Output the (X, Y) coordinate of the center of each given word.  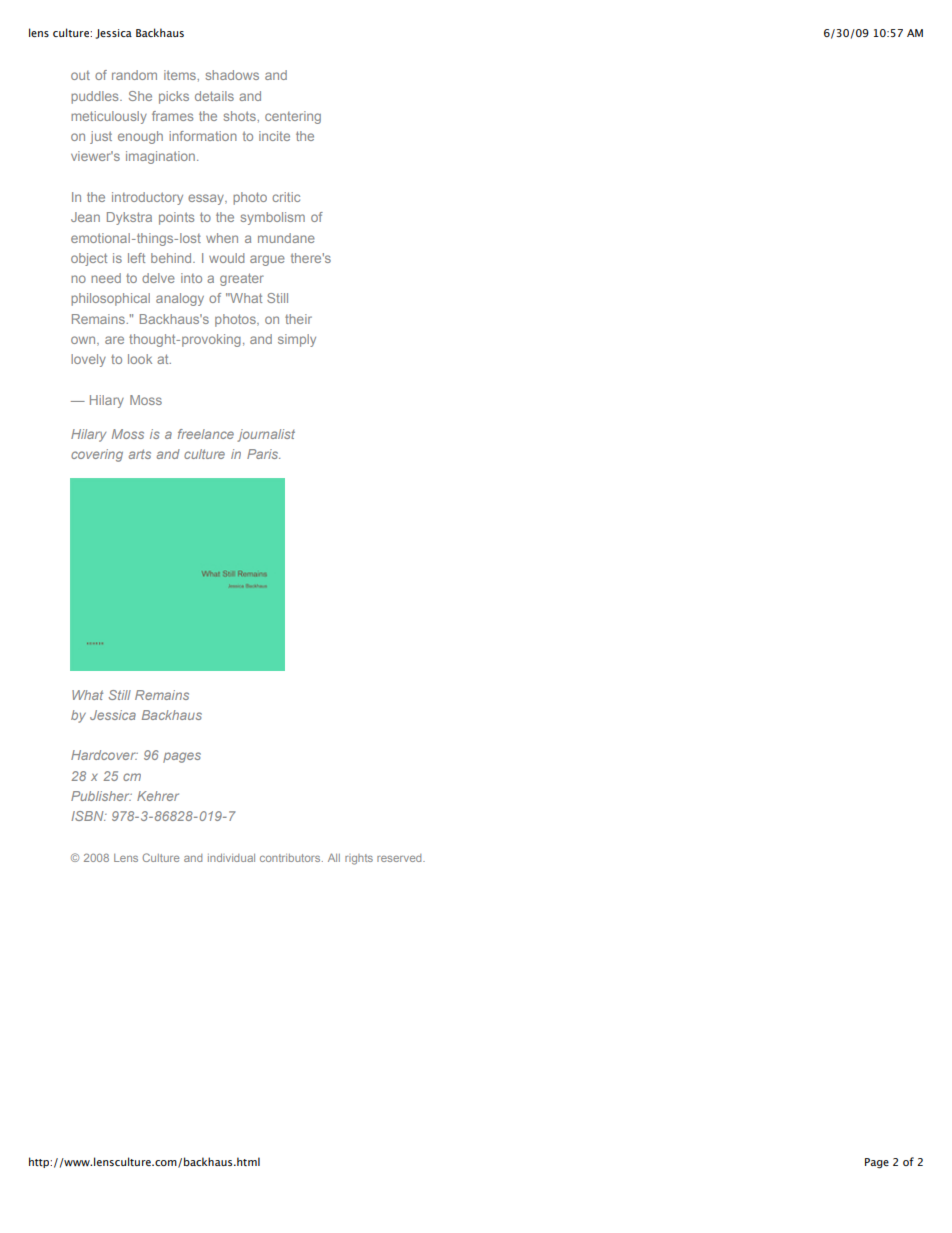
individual (231, 858)
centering (293, 117)
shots (240, 116)
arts (140, 454)
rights (359, 859)
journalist (266, 435)
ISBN (88, 816)
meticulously (109, 117)
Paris (263, 454)
